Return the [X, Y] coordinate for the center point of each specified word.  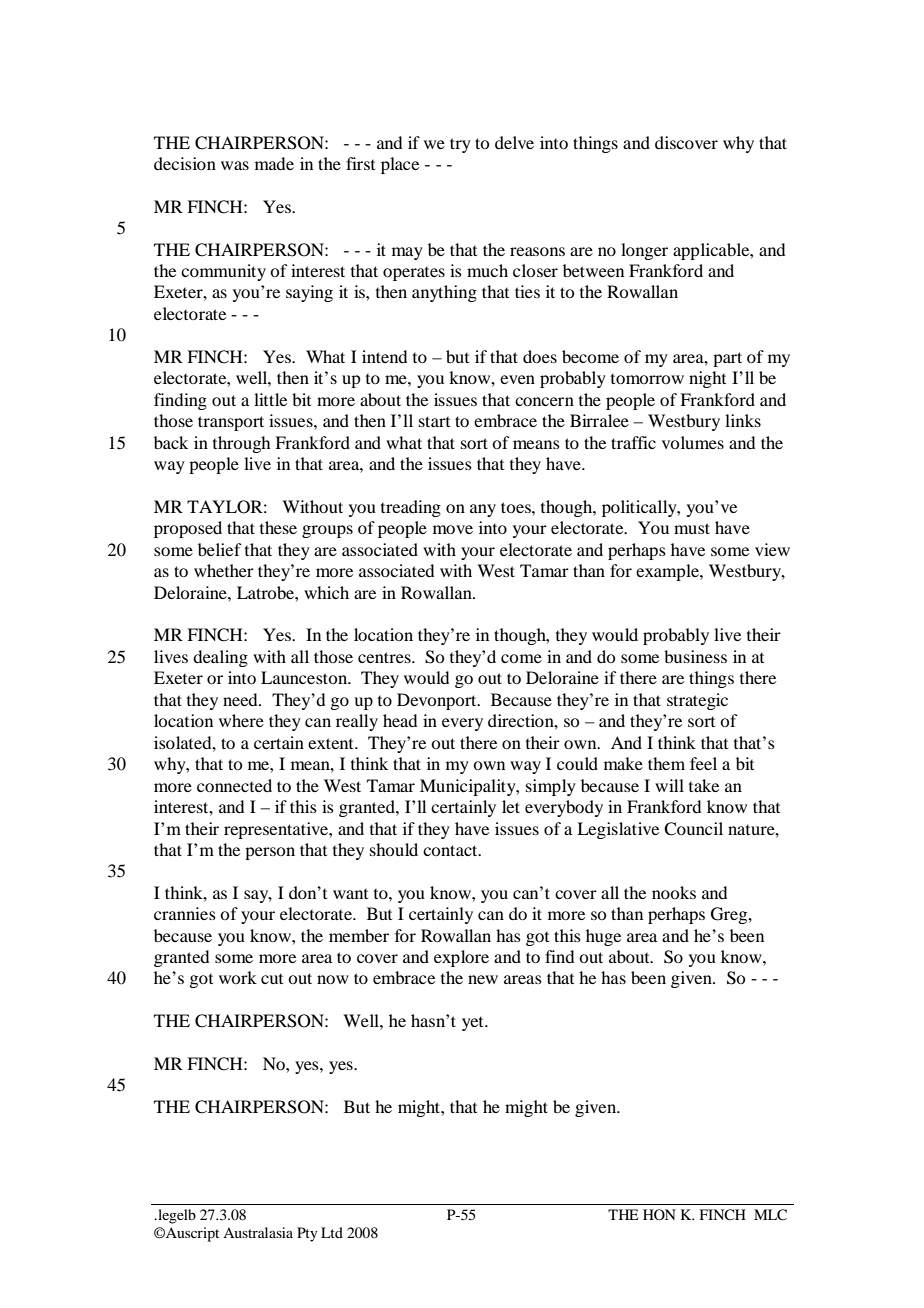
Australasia [258, 1232]
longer [644, 251]
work [238, 977]
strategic [697, 701]
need [241, 699]
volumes [693, 442]
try [460, 145]
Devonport [438, 701]
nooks [674, 892]
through [241, 444]
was [235, 165]
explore [461, 958]
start [434, 421]
